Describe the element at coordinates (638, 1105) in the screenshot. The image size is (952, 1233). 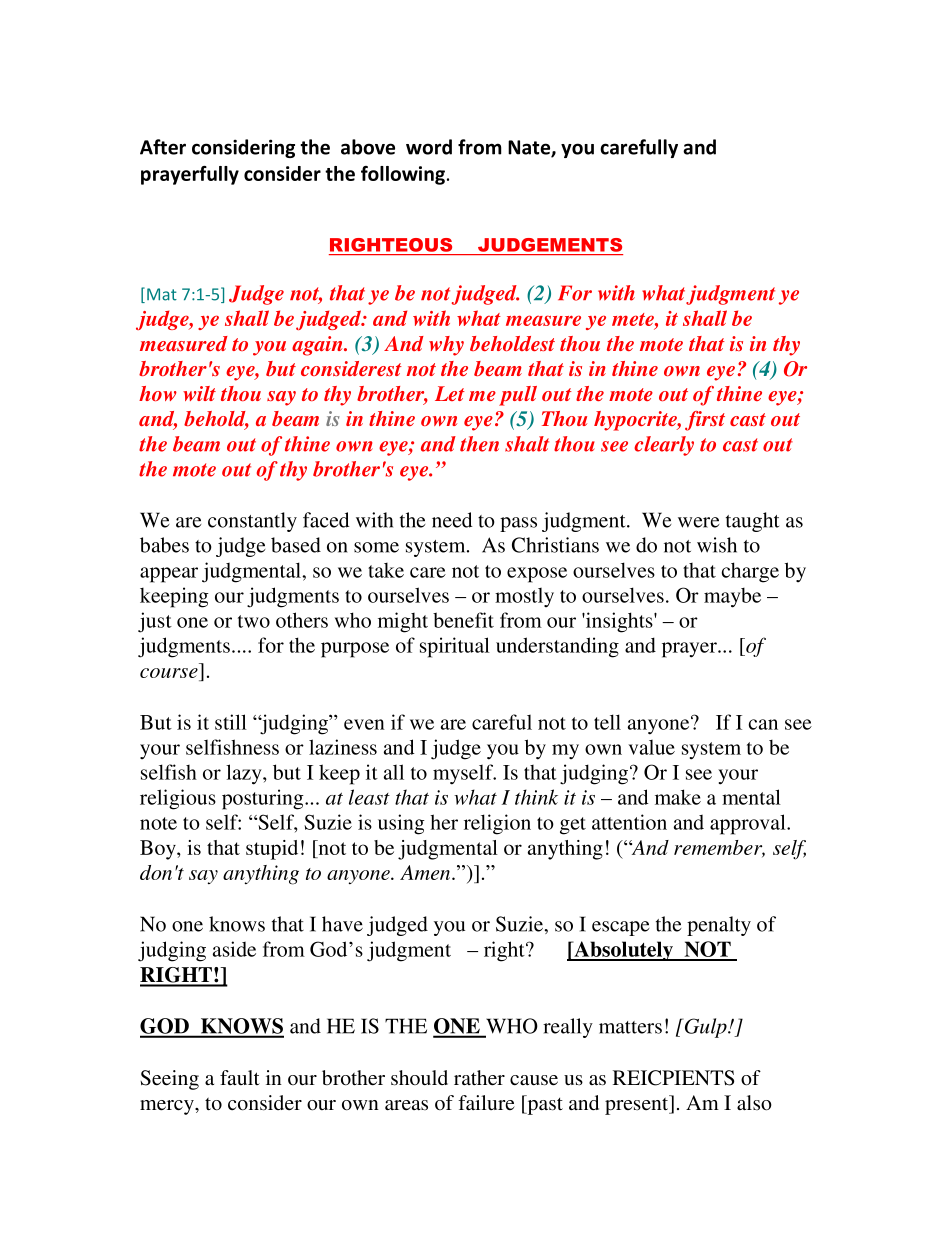
I see `present` at that location.
